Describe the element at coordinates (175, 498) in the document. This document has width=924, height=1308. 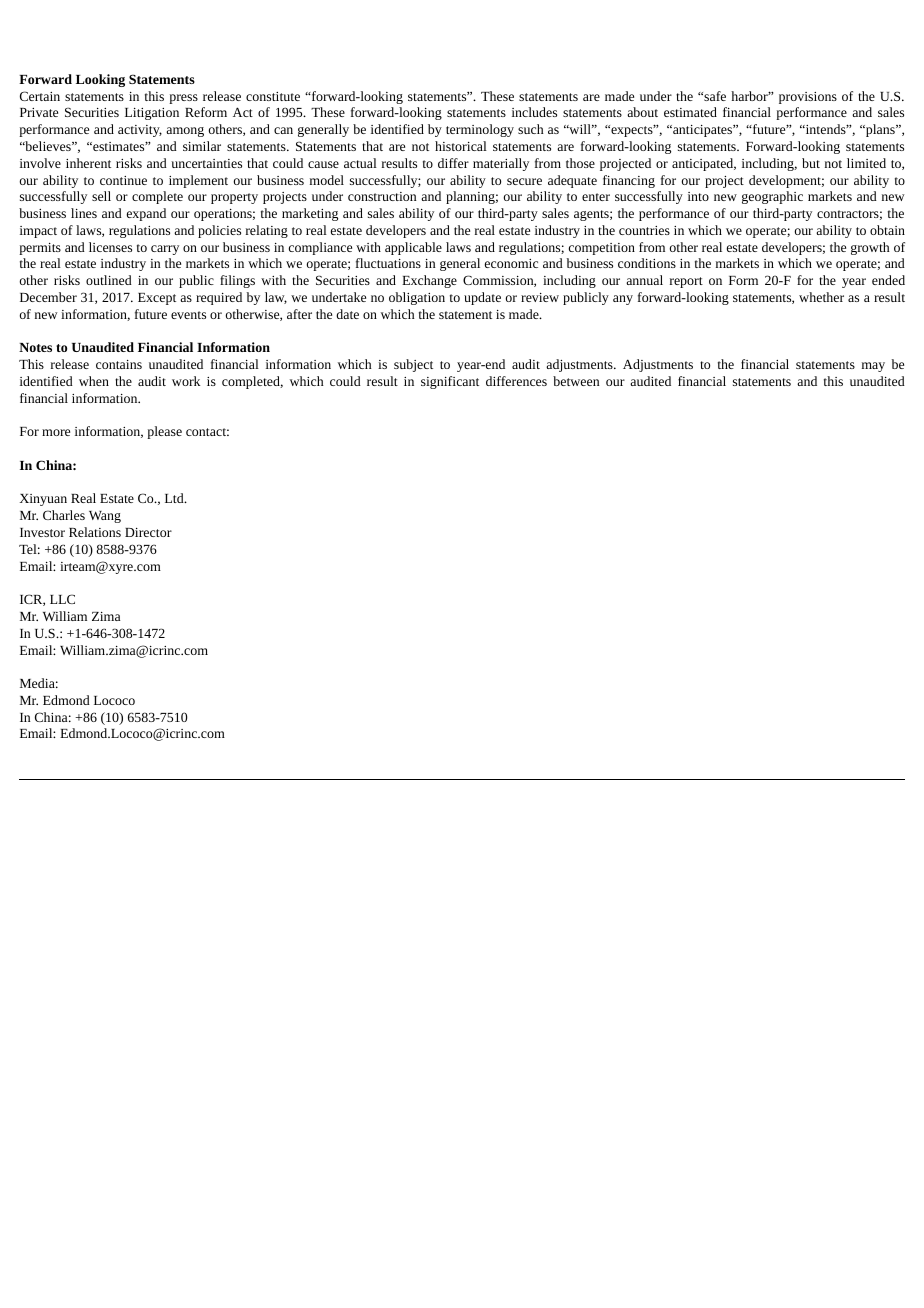
I see `Ltd` at that location.
